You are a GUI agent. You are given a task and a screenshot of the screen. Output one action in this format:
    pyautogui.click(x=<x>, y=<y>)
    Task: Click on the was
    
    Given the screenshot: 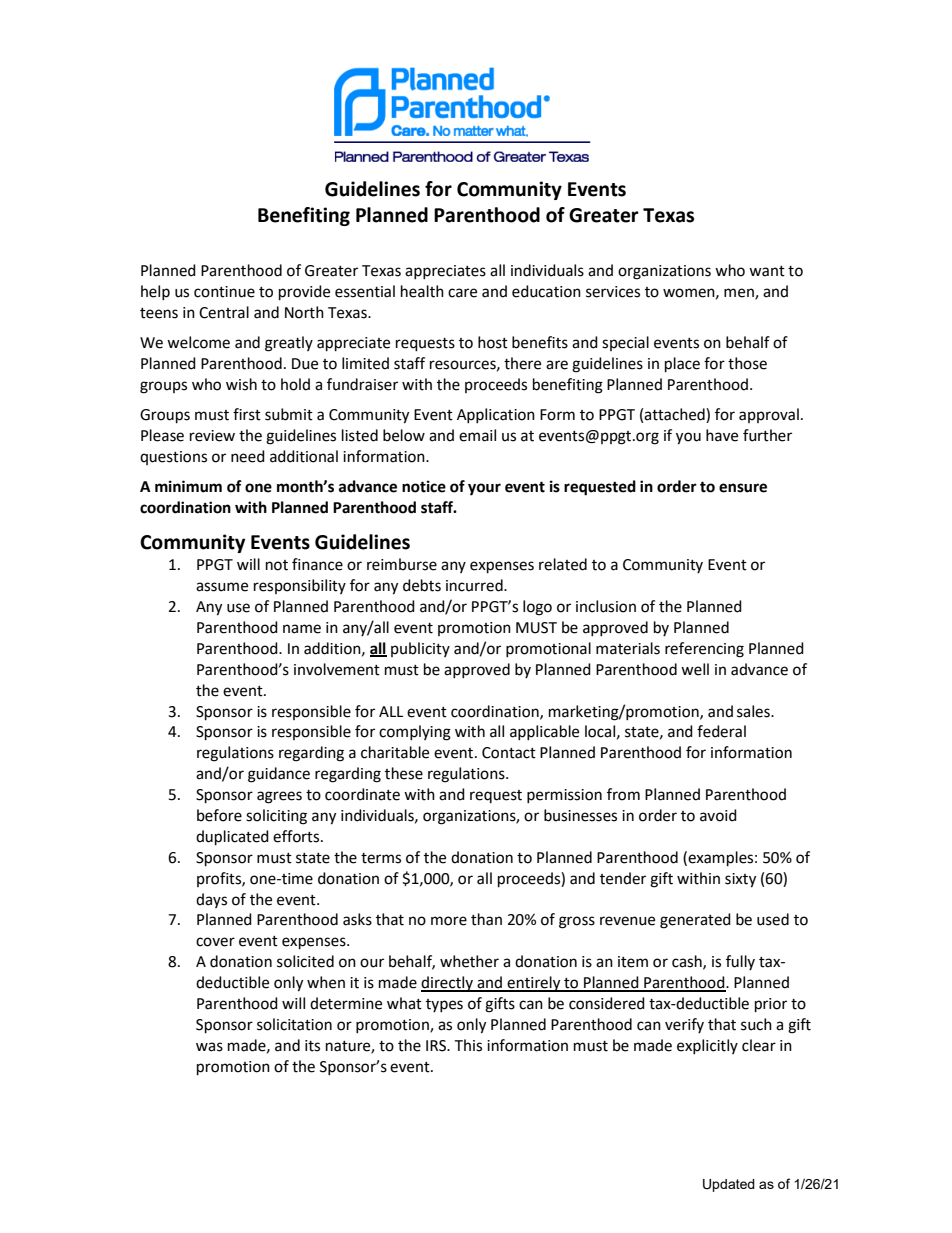 What is the action you would take?
    pyautogui.click(x=209, y=1047)
